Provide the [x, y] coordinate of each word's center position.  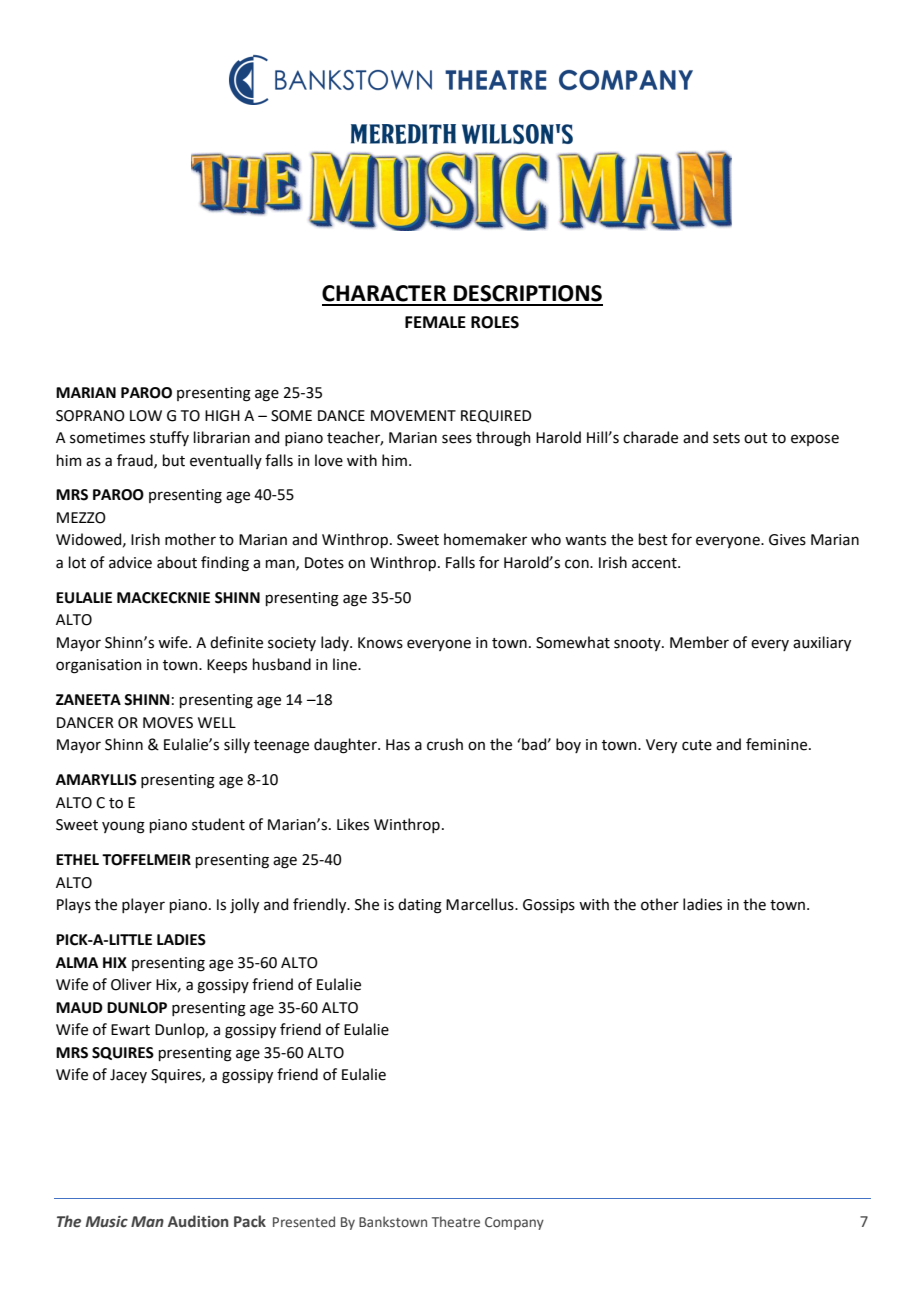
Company [514, 1223]
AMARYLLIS [96, 780]
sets [726, 438]
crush [445, 744]
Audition [198, 1221]
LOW [146, 416]
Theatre [456, 1221]
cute [697, 745]
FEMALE [435, 322]
